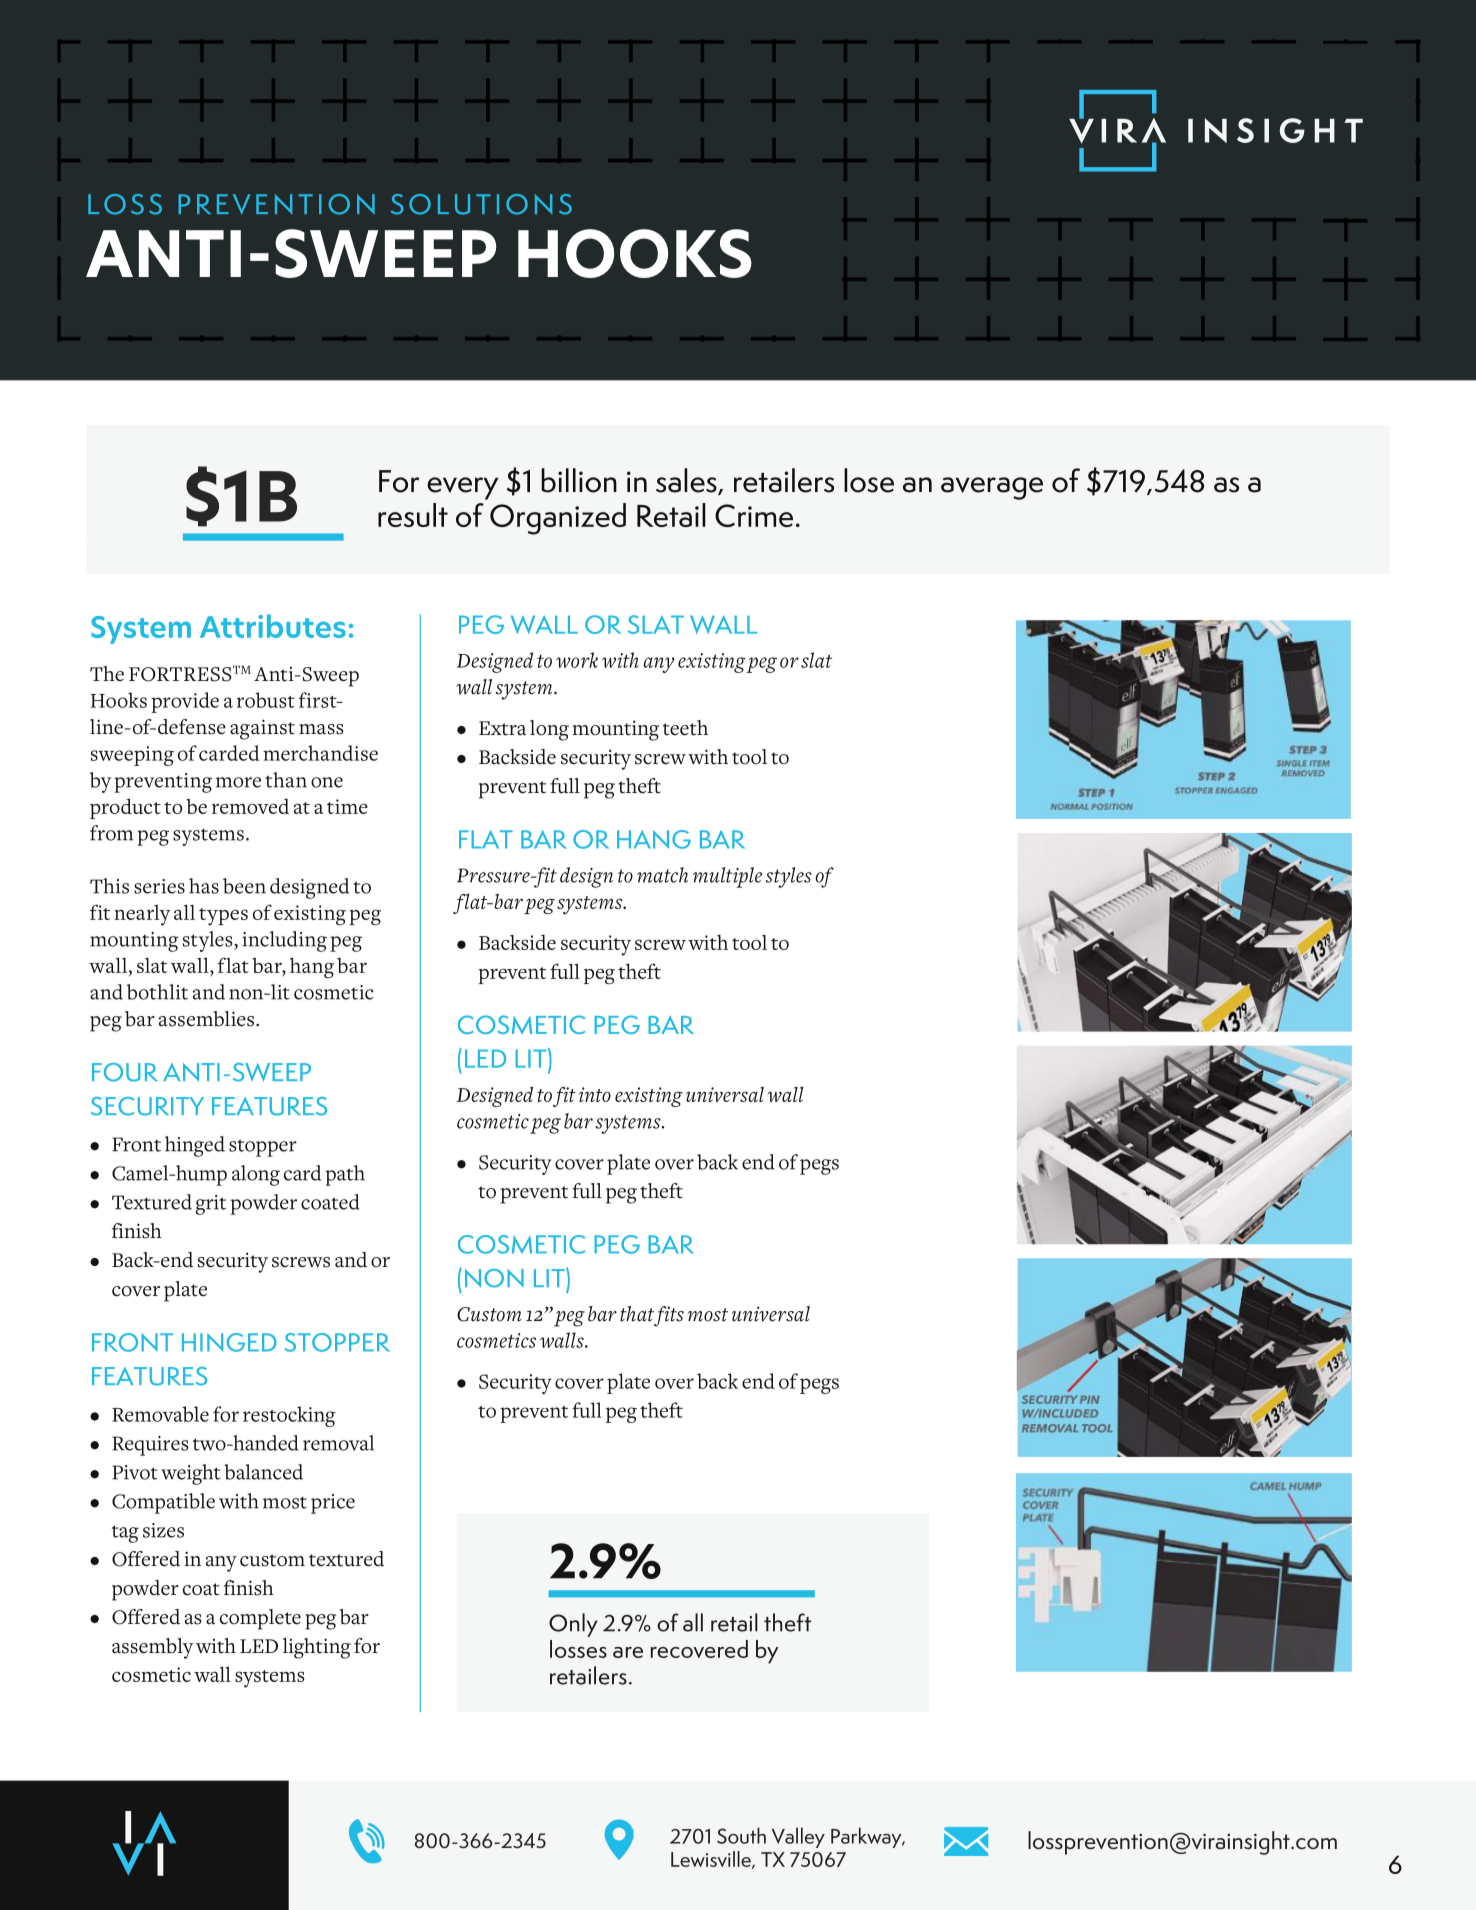  Describe the element at coordinates (754, 515) in the screenshot. I see `Crime` at that location.
